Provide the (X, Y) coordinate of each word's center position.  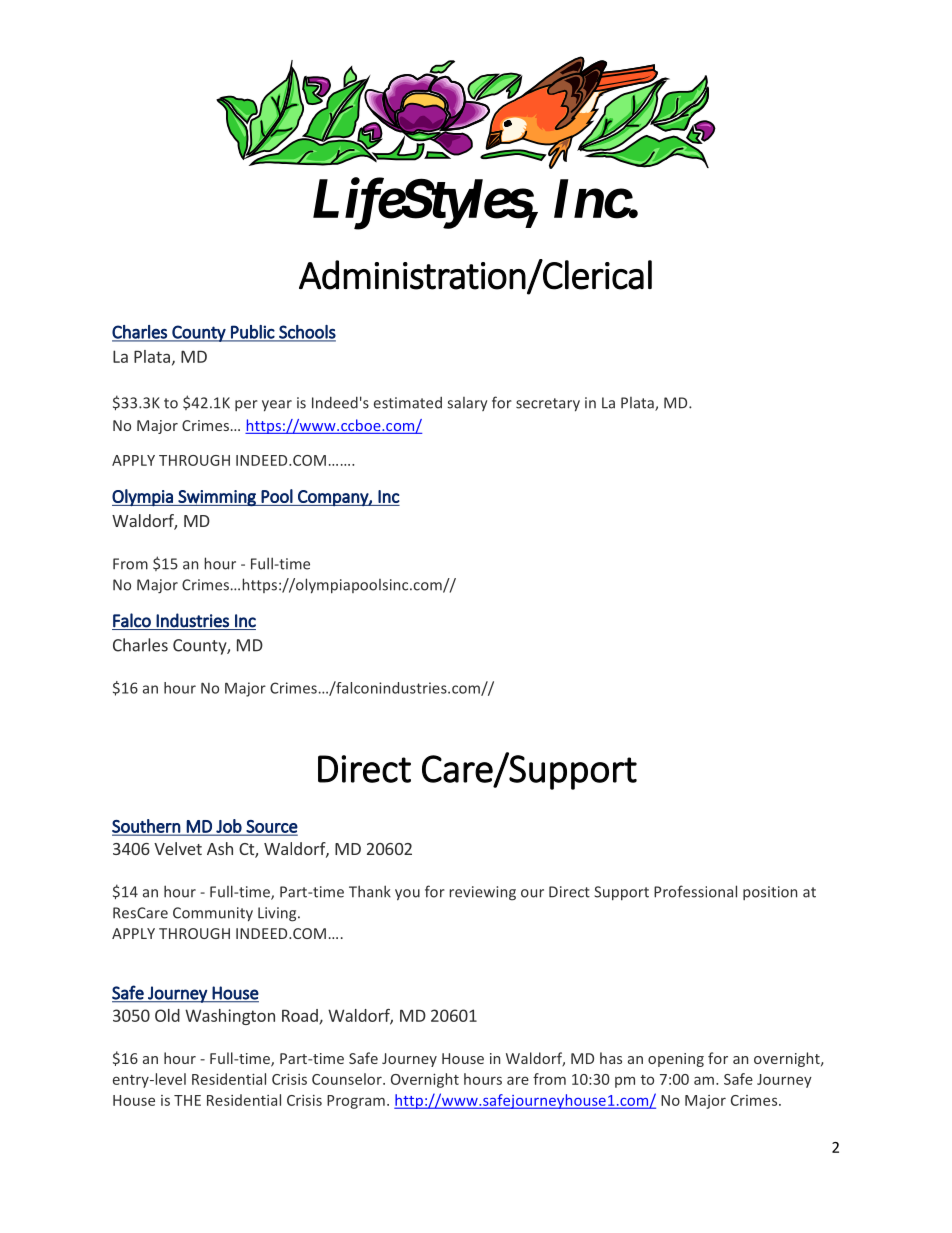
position (770, 893)
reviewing (482, 893)
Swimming (217, 498)
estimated (408, 403)
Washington (230, 1017)
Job (229, 827)
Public (252, 333)
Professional (695, 891)
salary (467, 404)
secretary (548, 405)
